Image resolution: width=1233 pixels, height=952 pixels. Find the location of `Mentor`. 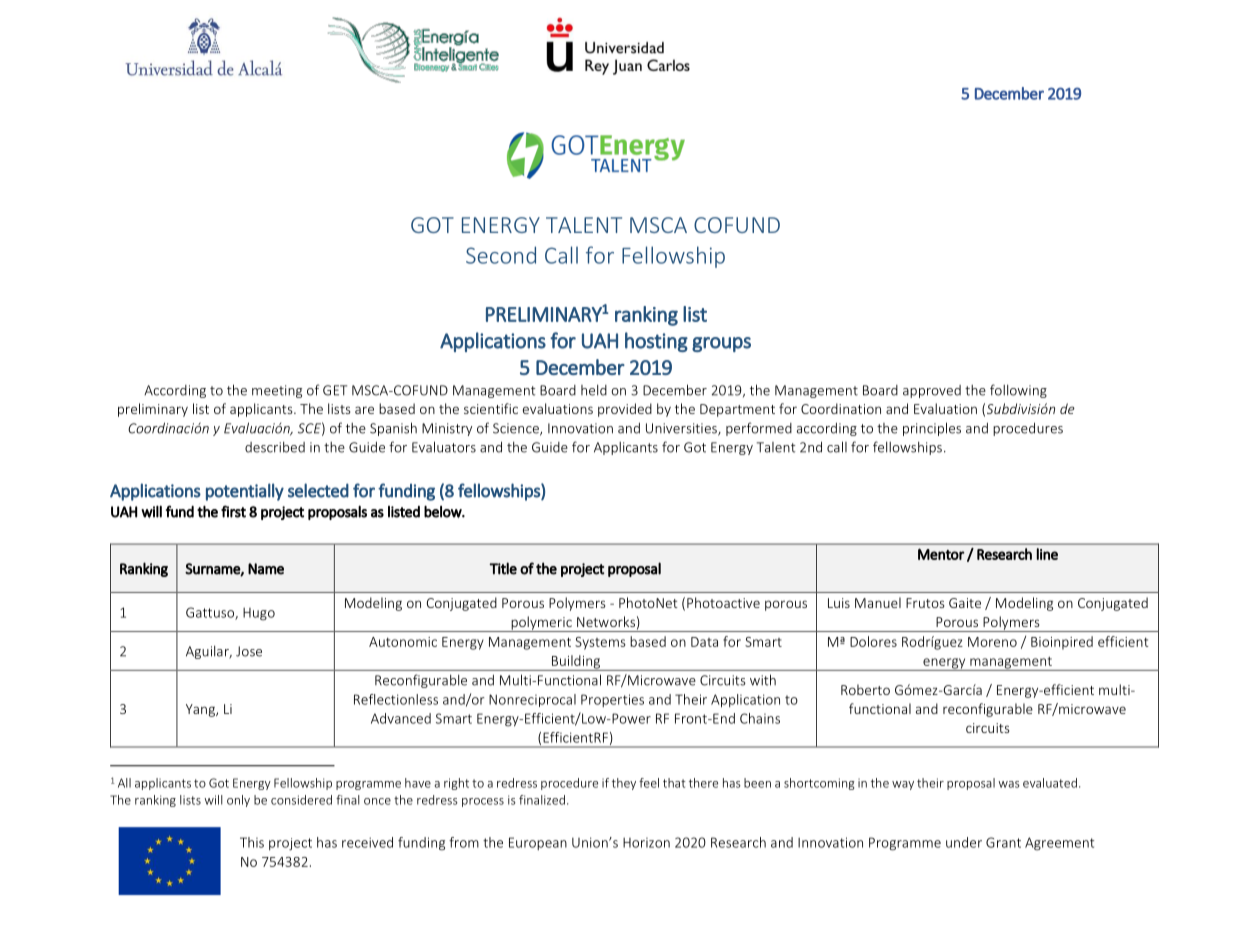

Mentor is located at coordinates (941, 554).
